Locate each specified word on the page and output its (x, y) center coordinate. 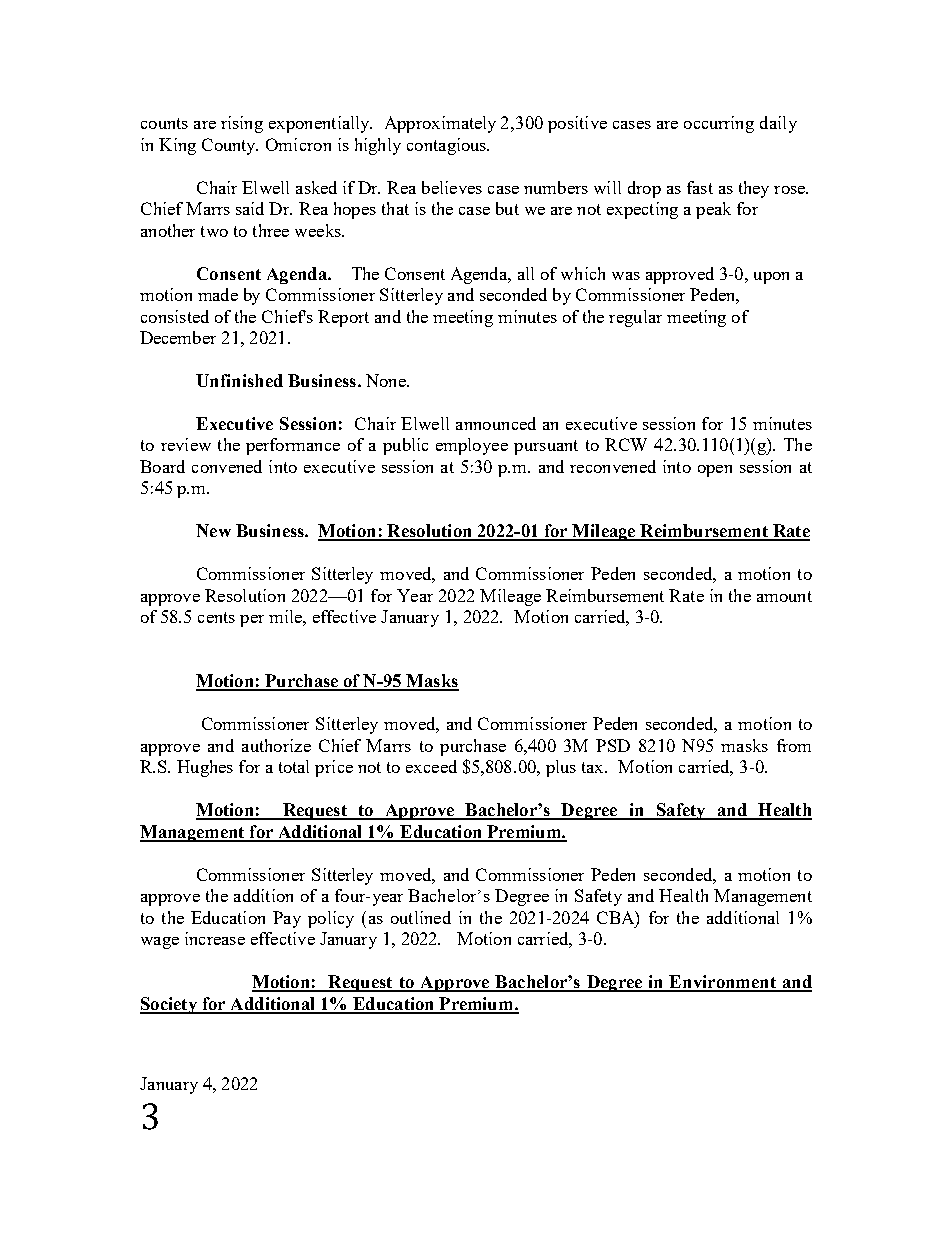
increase (215, 938)
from (794, 745)
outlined (421, 917)
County (230, 146)
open (715, 471)
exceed (431, 766)
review (186, 444)
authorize (276, 745)
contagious (448, 146)
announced (496, 423)
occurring (719, 124)
